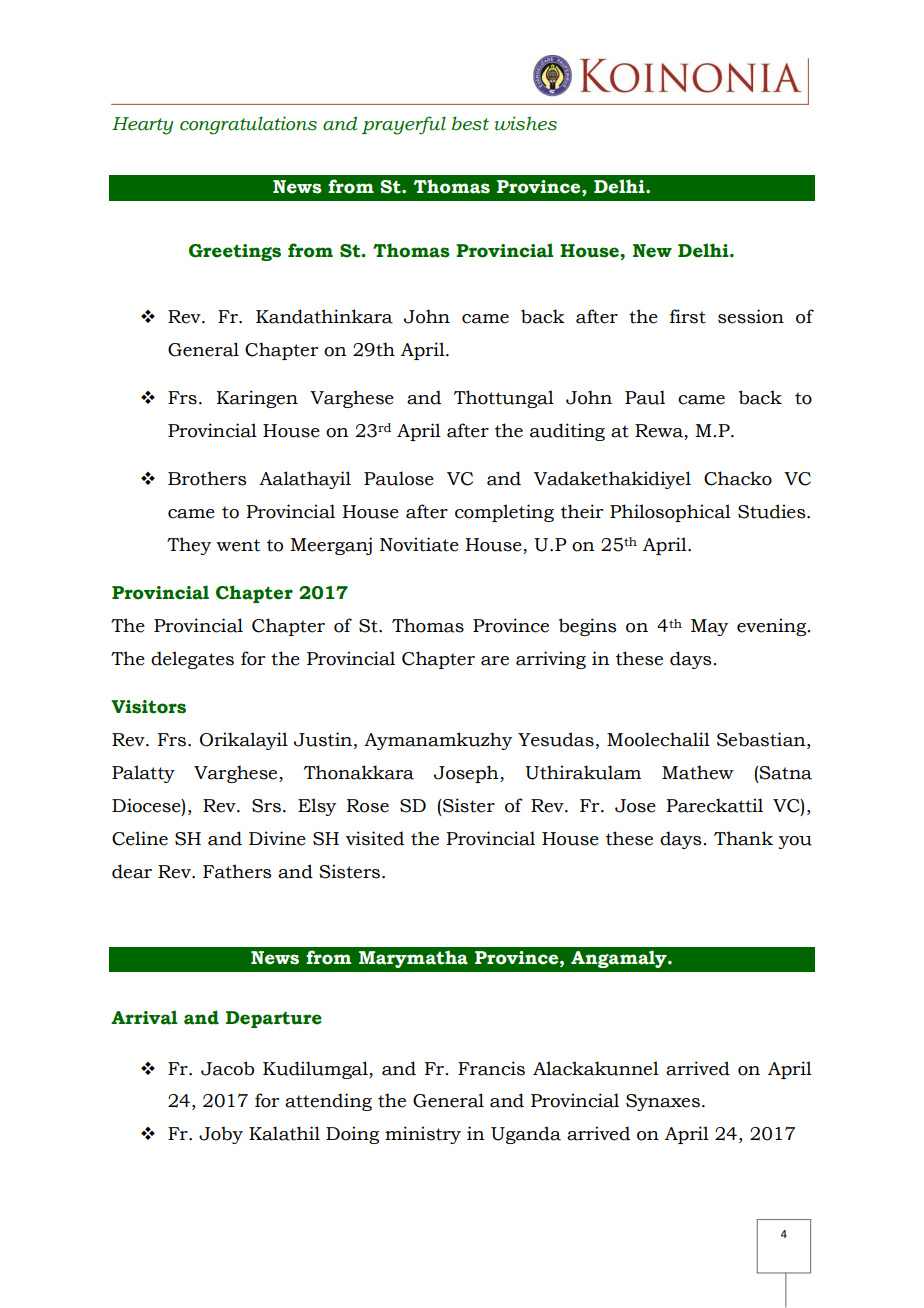  What do you see at coordinates (470, 123) in the screenshot?
I see `best` at bounding box center [470, 123].
